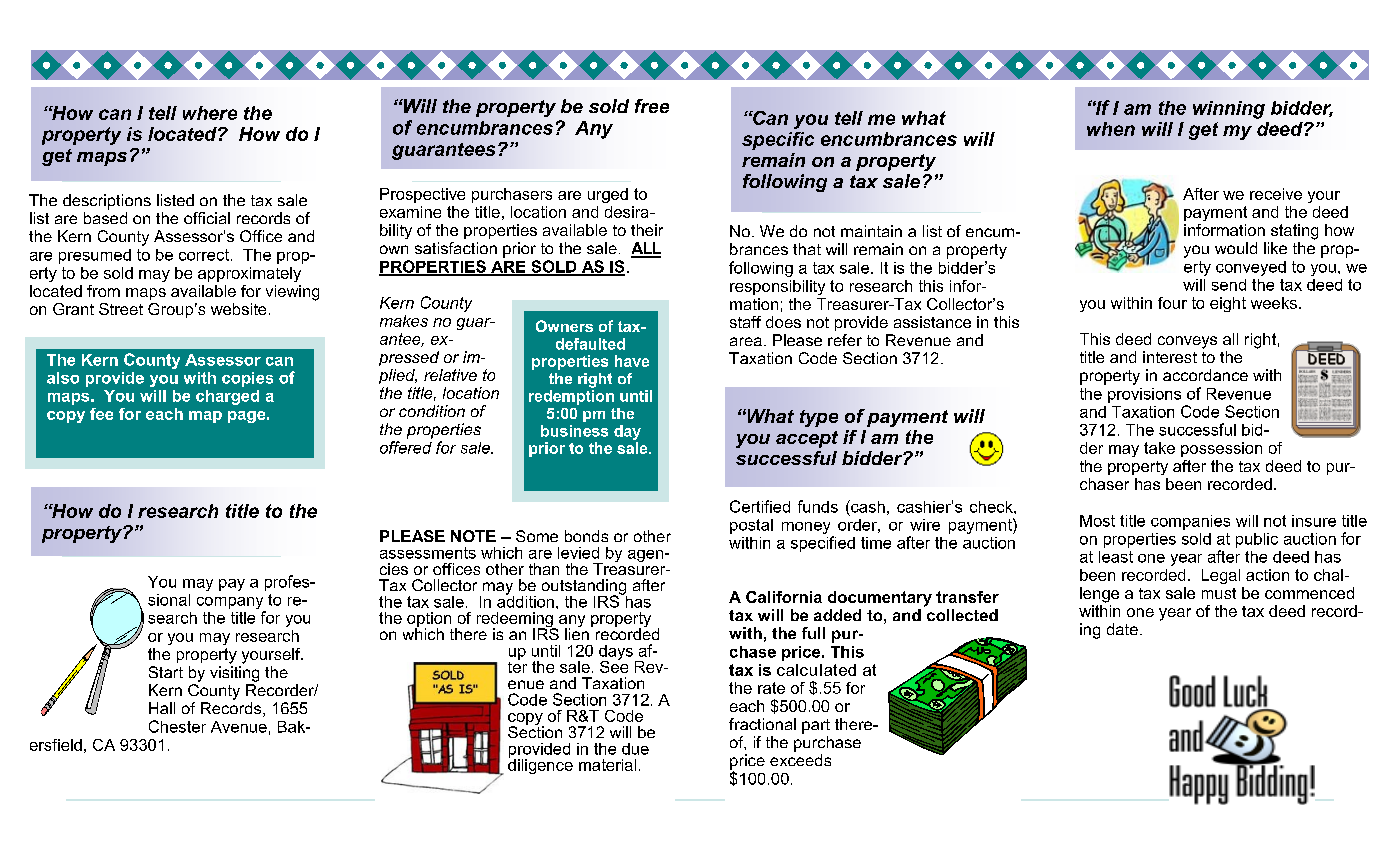 This page has width=1400, height=850. I want to click on when, so click(1111, 129).
